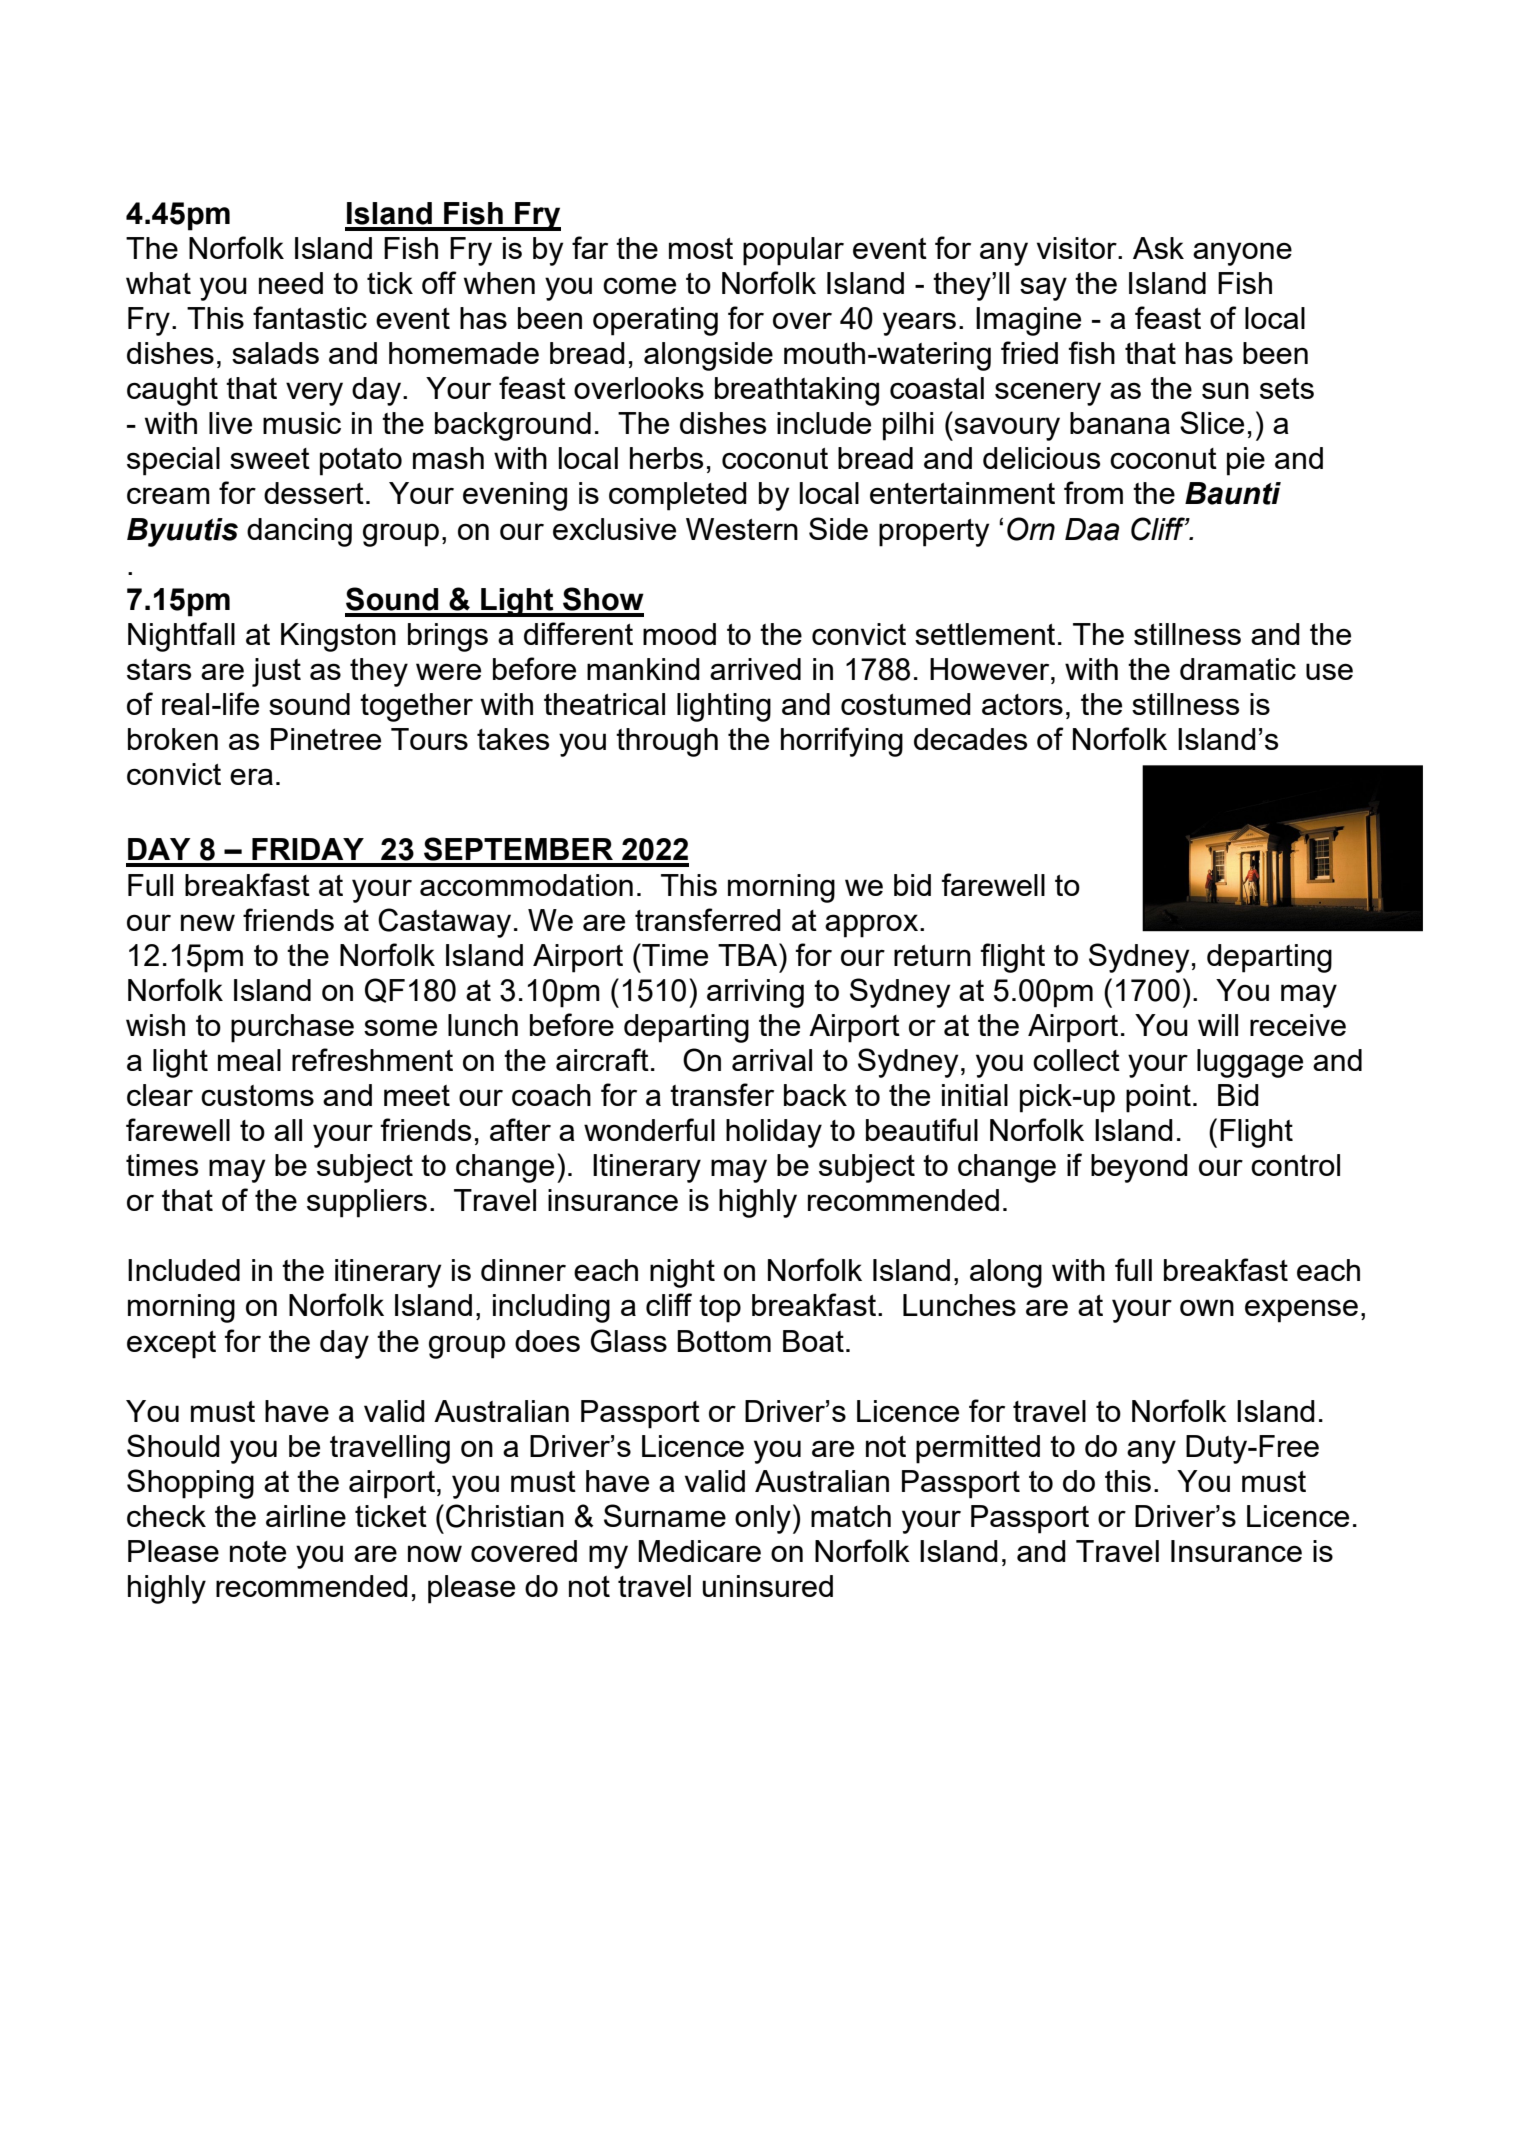  Describe the element at coordinates (1238, 669) in the screenshot. I see `dramatic` at that location.
